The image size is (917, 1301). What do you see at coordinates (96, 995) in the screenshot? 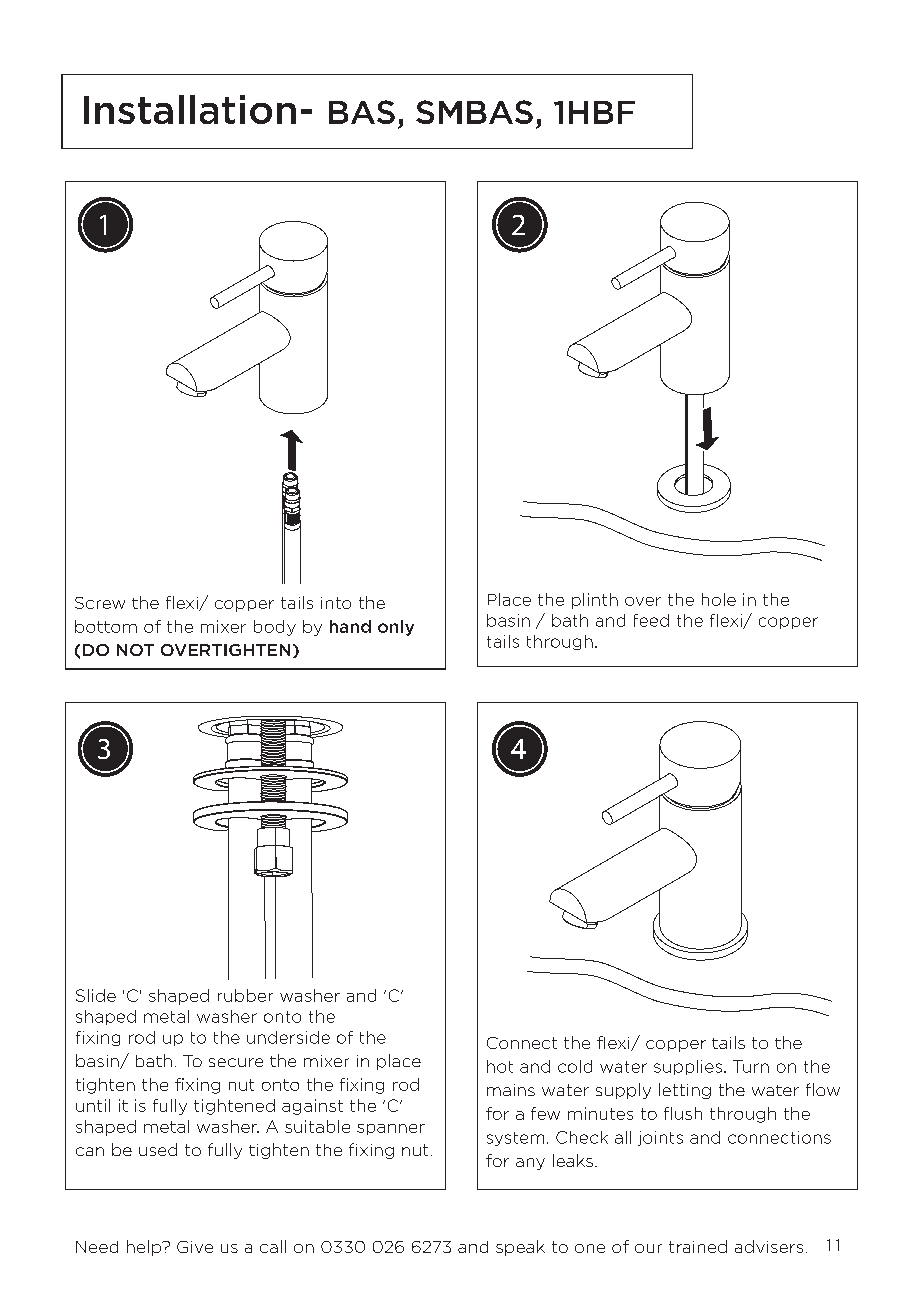
I see `Slide` at bounding box center [96, 995].
